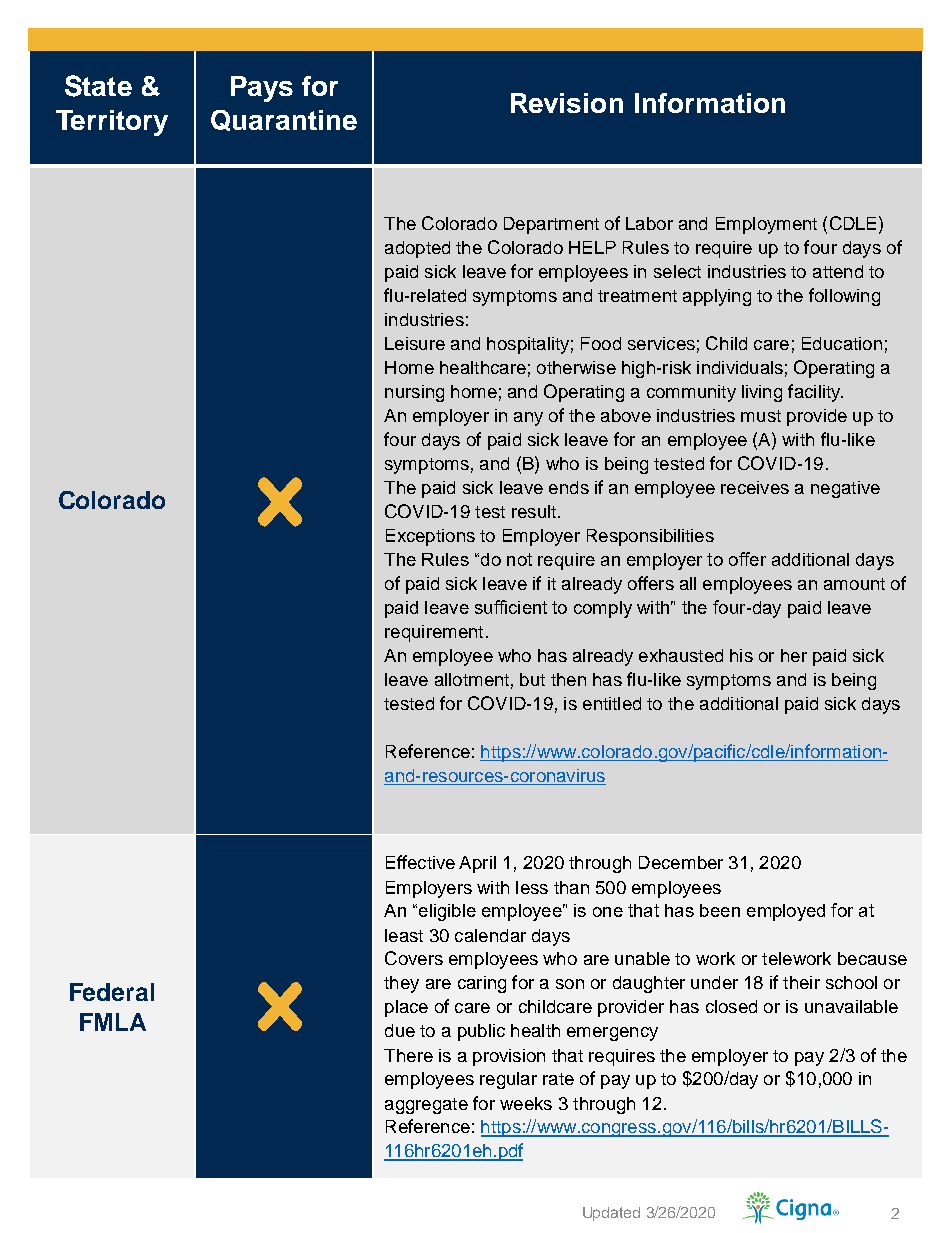  I want to click on Employment, so click(766, 225).
